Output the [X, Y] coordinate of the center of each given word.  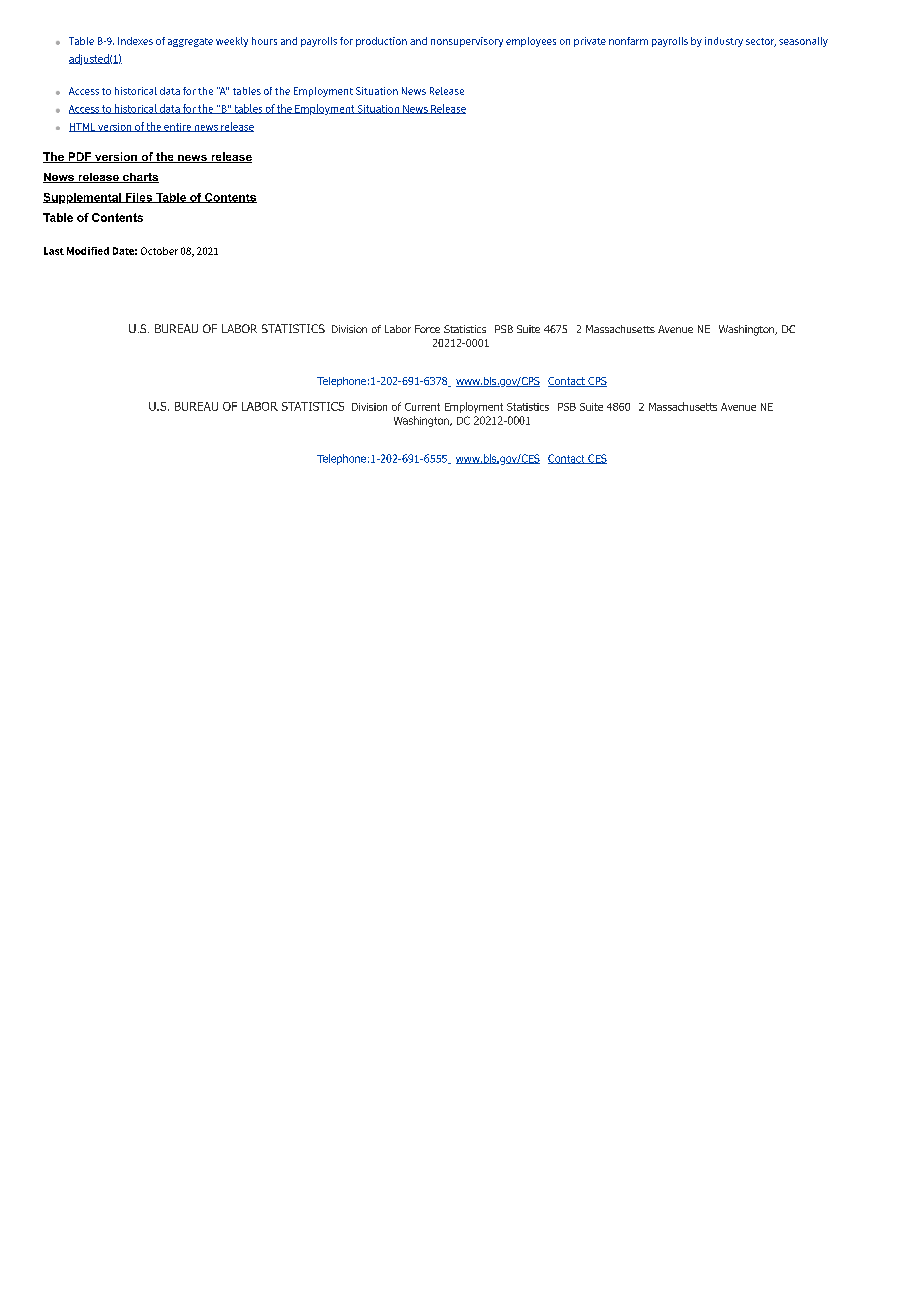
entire [177, 127]
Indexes [135, 41]
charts [140, 178]
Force [427, 329]
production [381, 42]
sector [761, 42]
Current [422, 407]
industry [724, 42]
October [159, 251]
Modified [88, 251]
